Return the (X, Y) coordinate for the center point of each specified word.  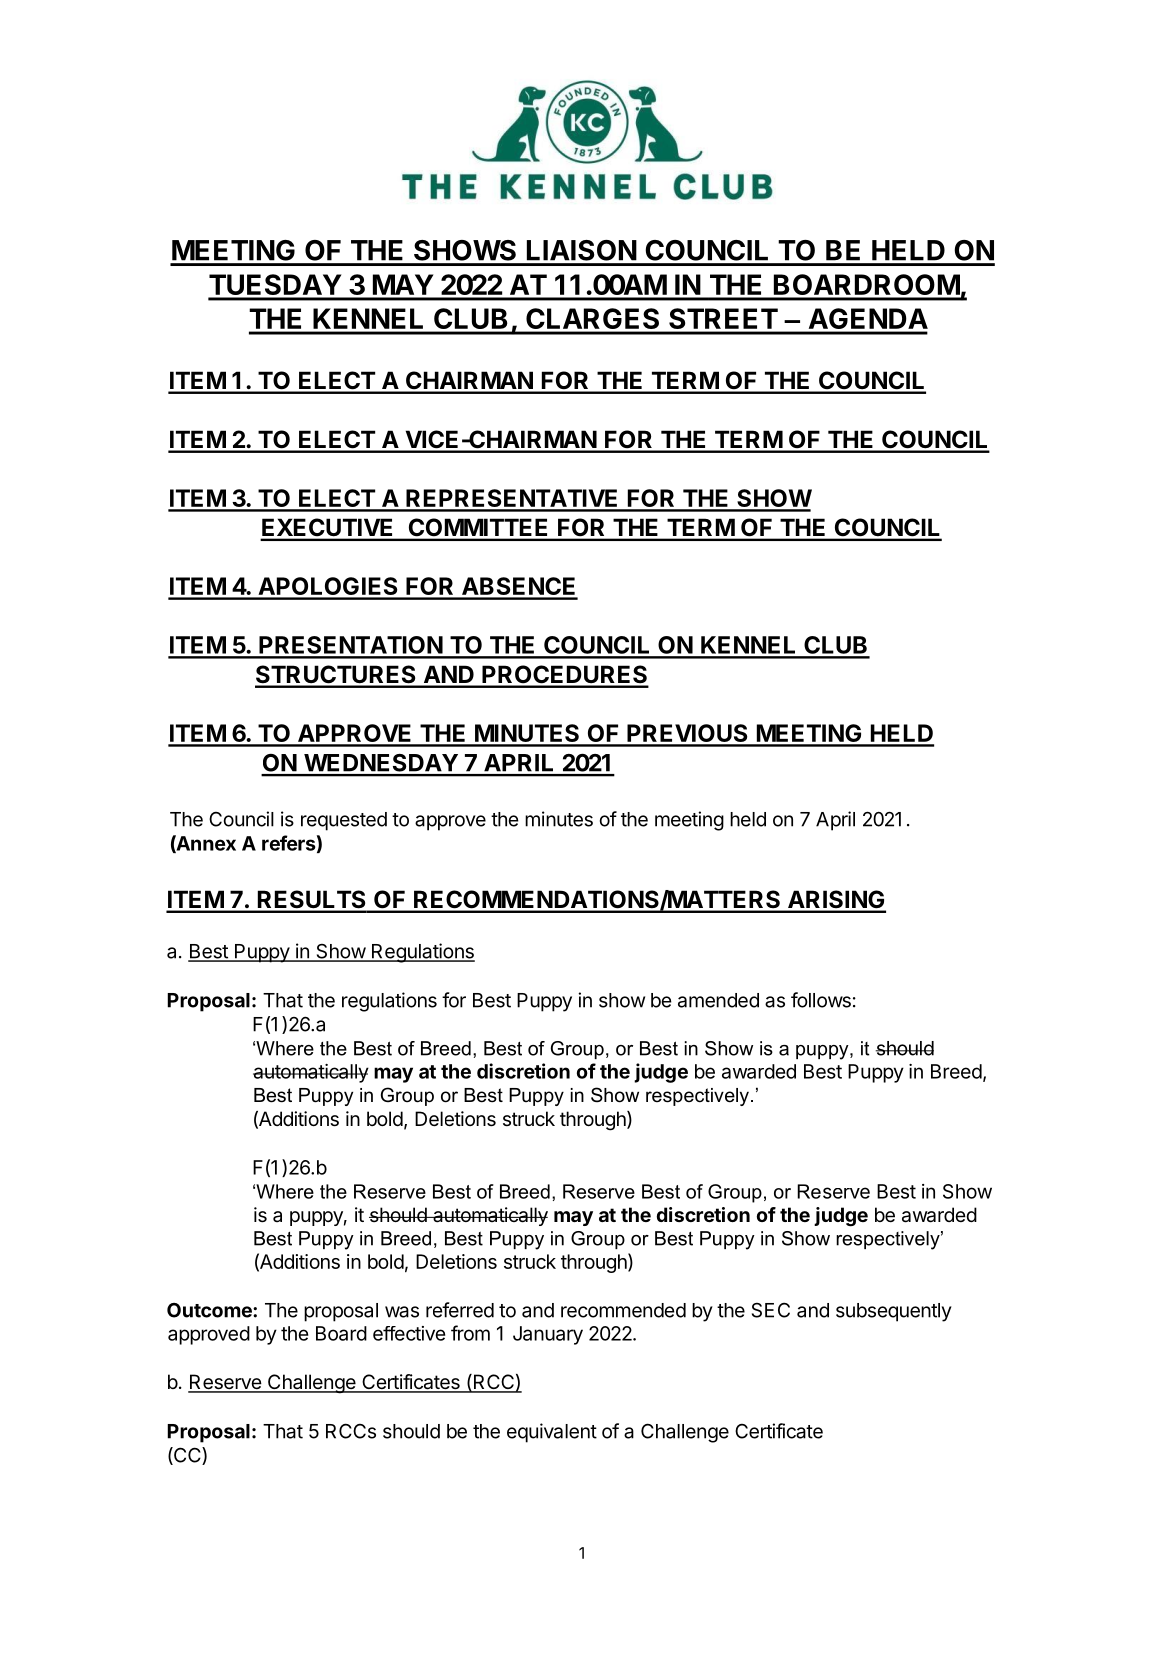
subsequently (894, 1312)
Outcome (210, 1310)
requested (344, 821)
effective (409, 1333)
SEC (771, 1310)
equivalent (552, 1433)
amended (718, 1000)
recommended (623, 1310)
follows (821, 1000)
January (548, 1335)
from (470, 1333)
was (402, 1312)
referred (460, 1310)
